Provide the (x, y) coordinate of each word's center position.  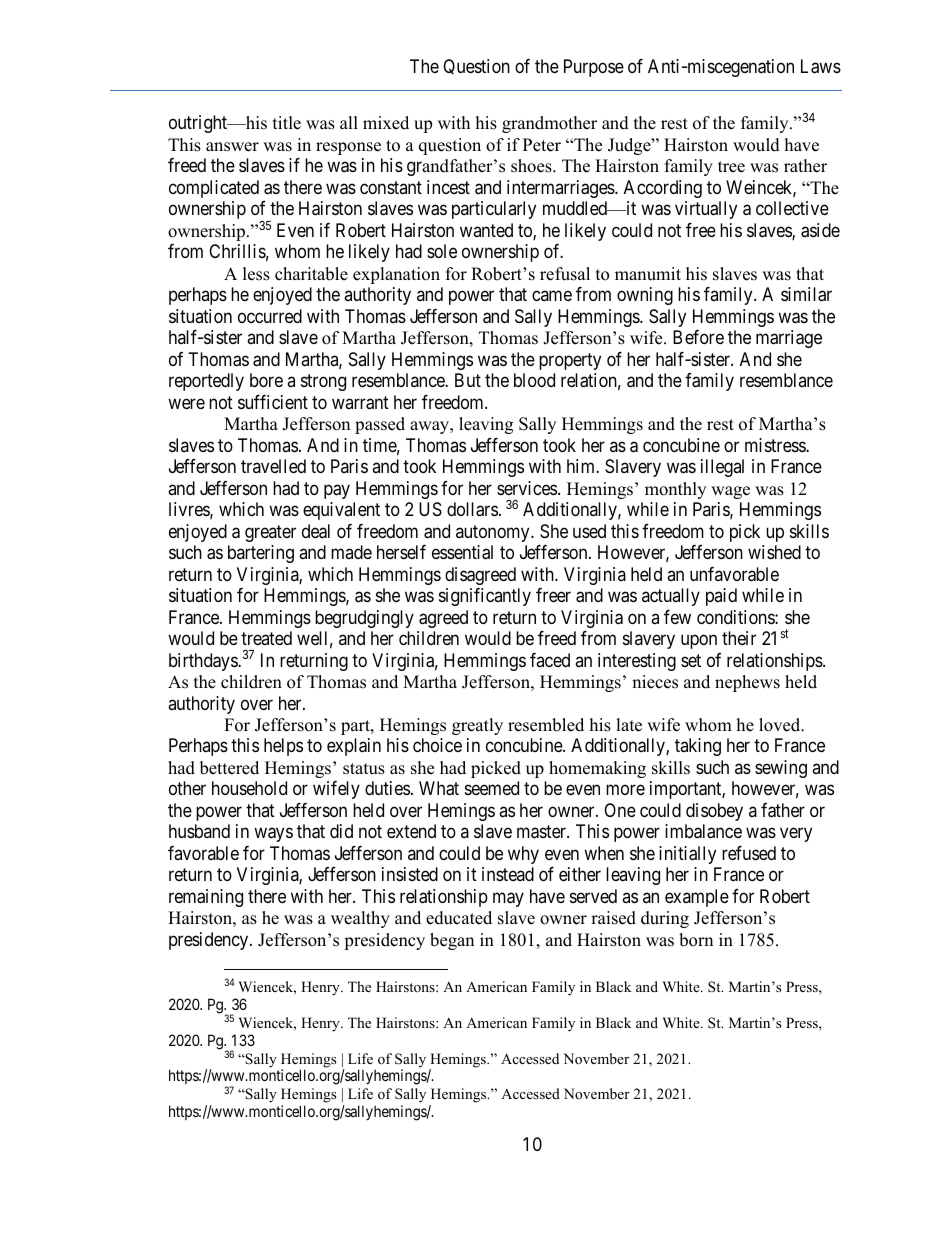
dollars (472, 509)
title (287, 123)
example (697, 898)
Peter (542, 145)
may (508, 899)
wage (730, 492)
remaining (206, 898)
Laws (821, 66)
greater (270, 533)
